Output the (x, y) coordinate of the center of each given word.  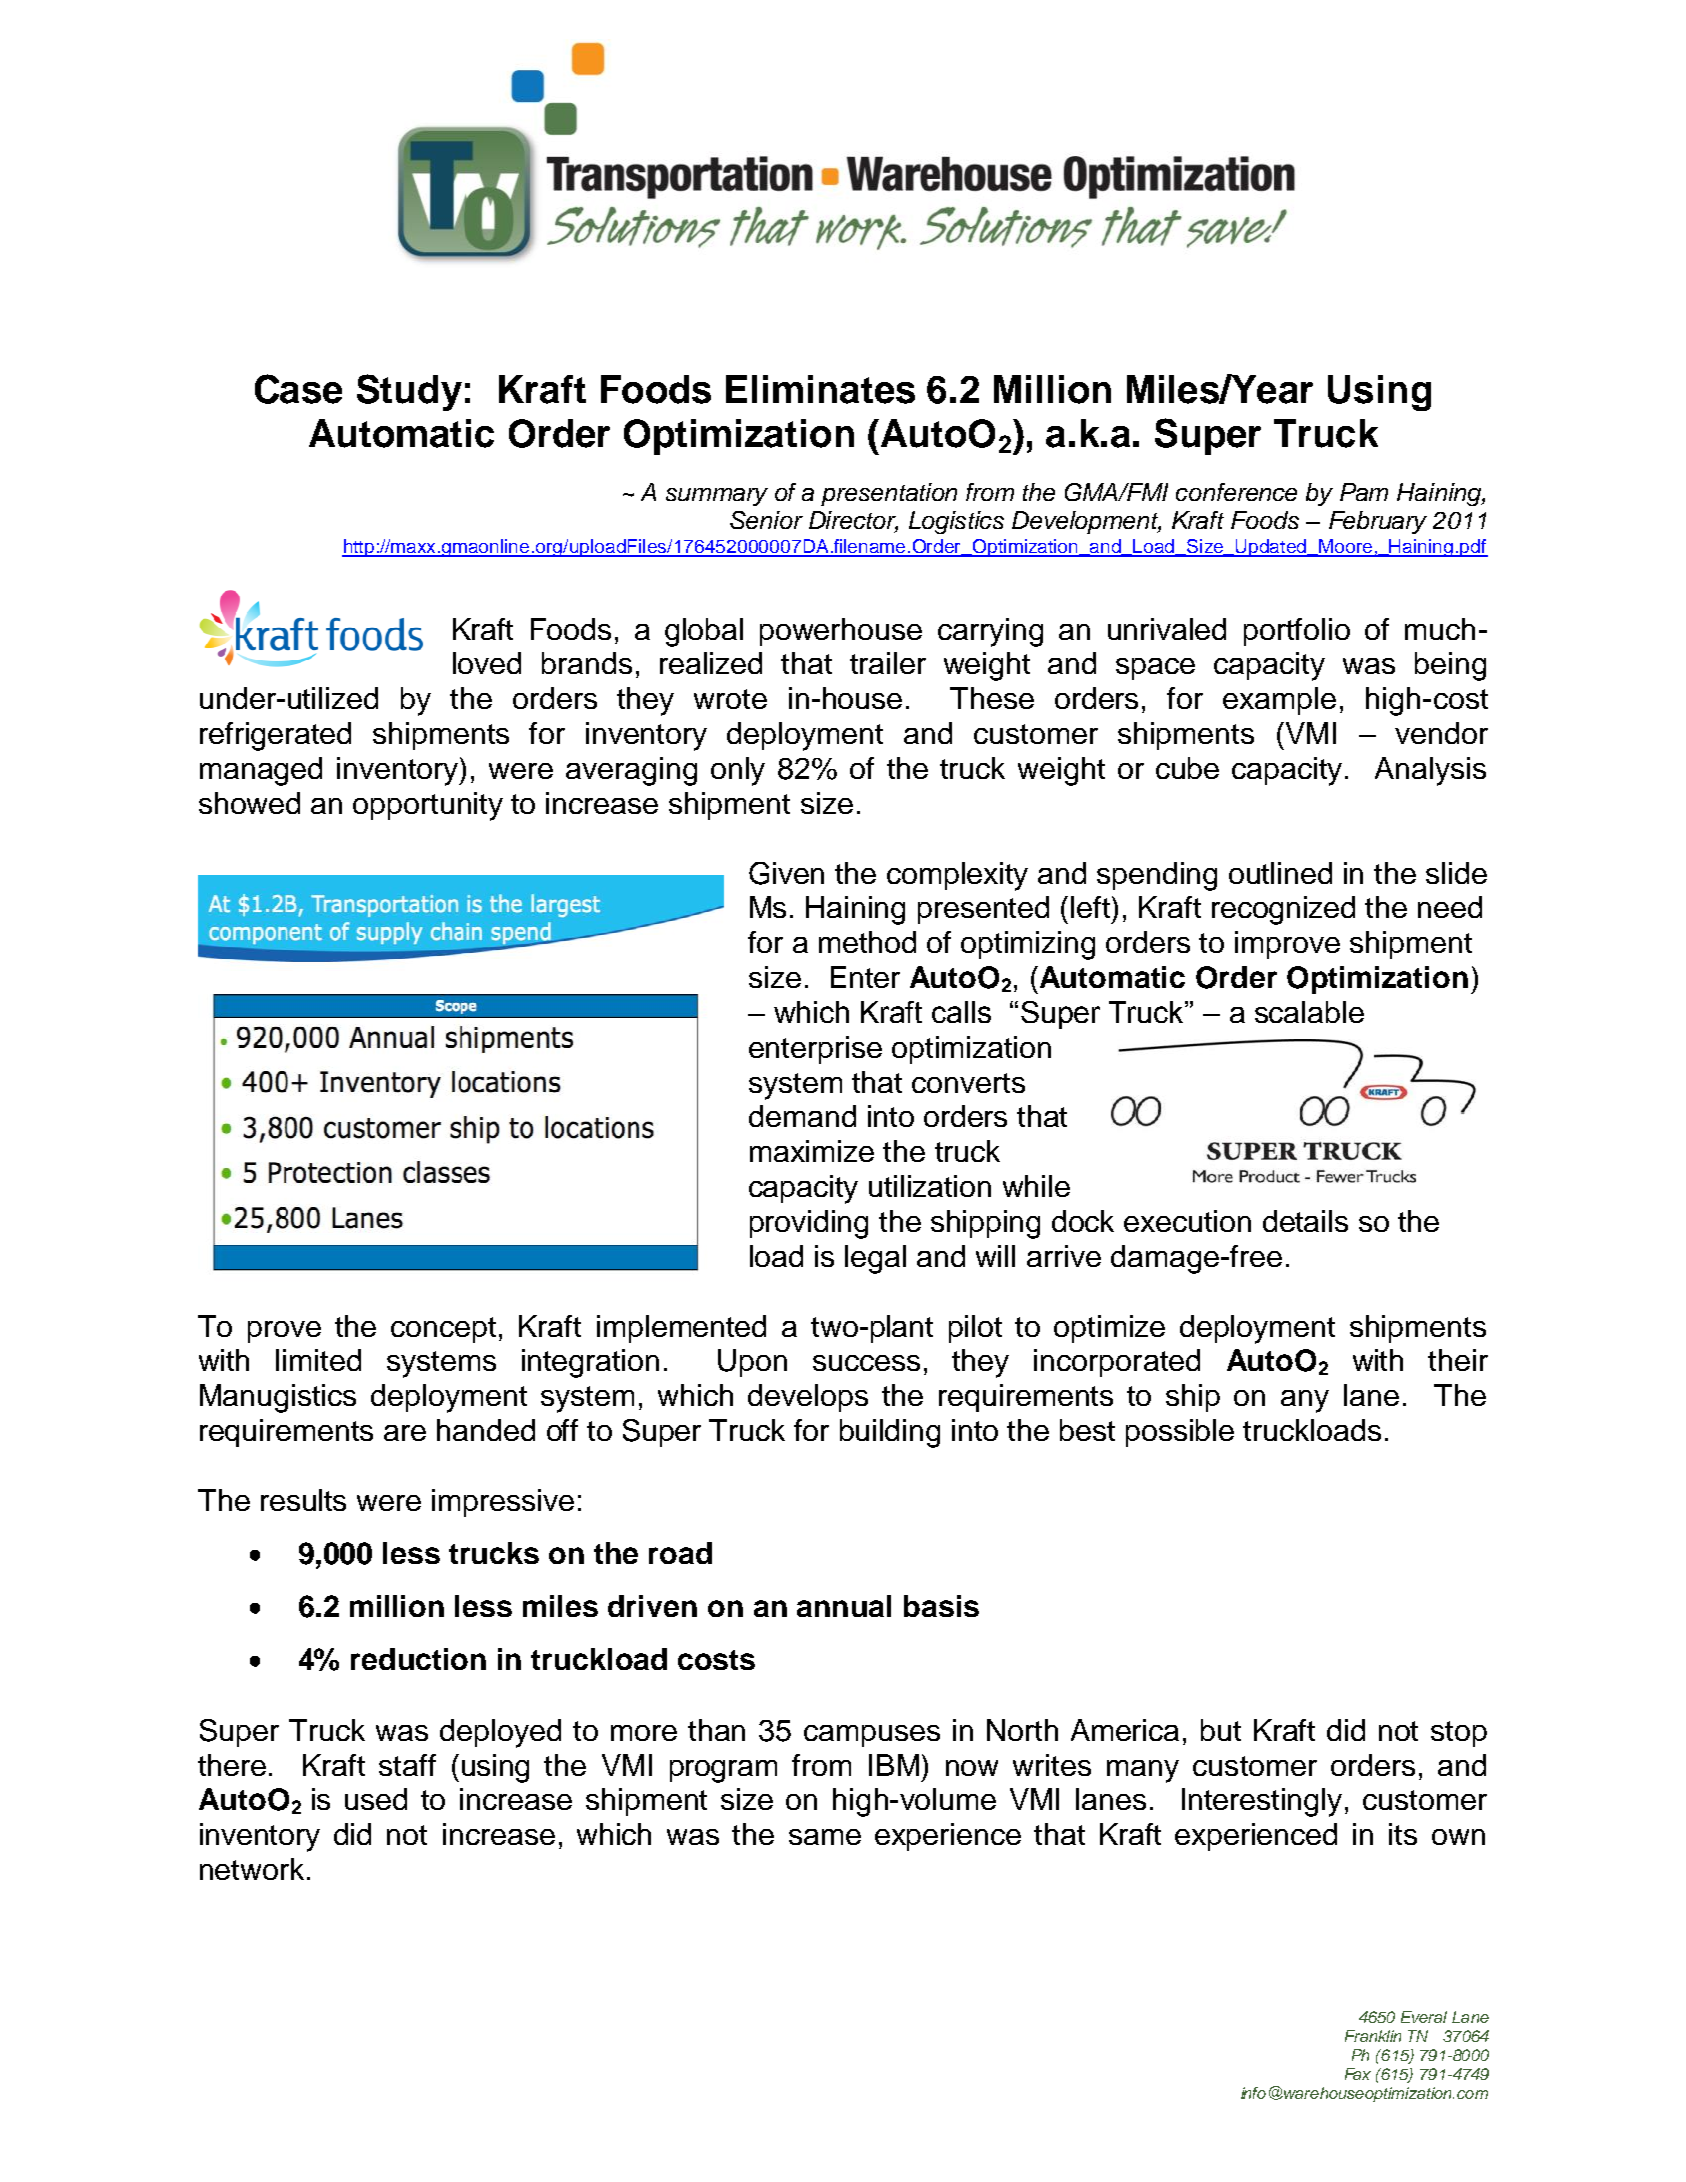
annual (844, 1606)
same (825, 1837)
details (1305, 1221)
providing (809, 1224)
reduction (418, 1659)
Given (786, 873)
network (252, 1869)
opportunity (428, 806)
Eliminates (820, 389)
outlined (1280, 873)
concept (443, 1330)
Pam (1364, 492)
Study (409, 392)
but (1221, 1730)
